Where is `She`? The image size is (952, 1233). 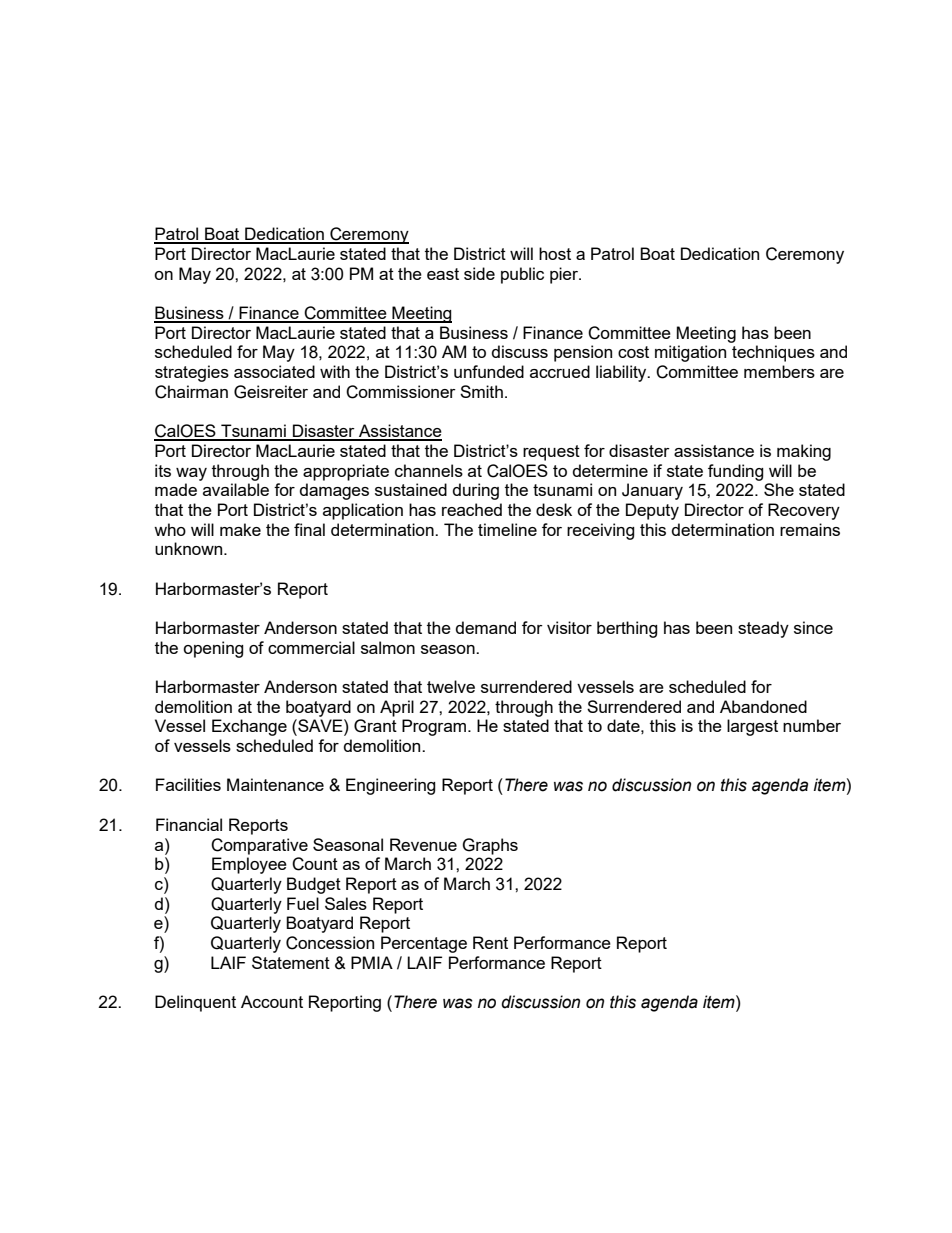
She is located at coordinates (779, 489).
